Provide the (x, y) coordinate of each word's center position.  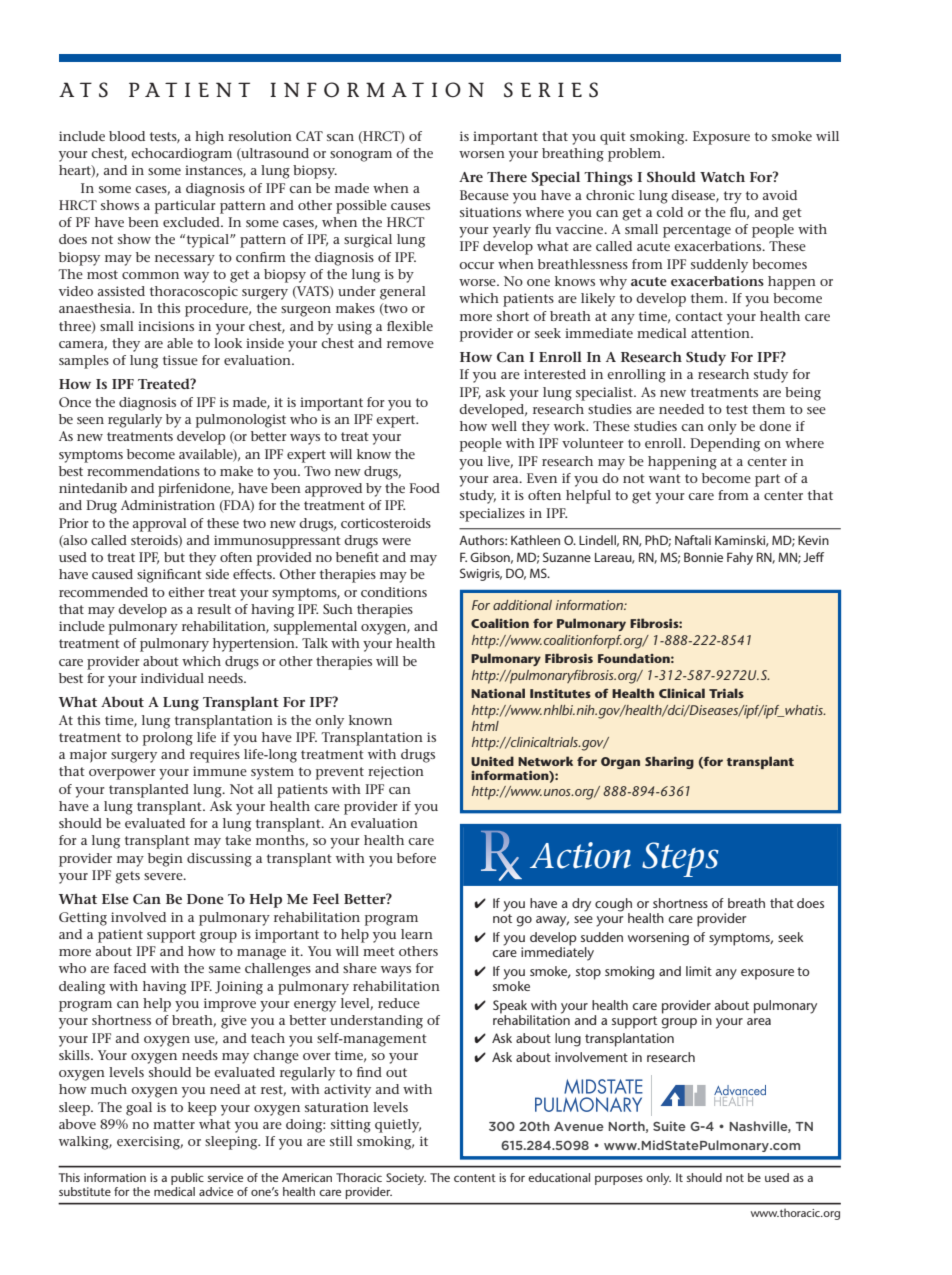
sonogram (361, 156)
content (475, 1178)
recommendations (143, 471)
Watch (722, 176)
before (416, 858)
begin (165, 860)
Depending (725, 445)
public (187, 1179)
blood (127, 136)
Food (424, 488)
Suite (669, 1126)
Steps (680, 859)
